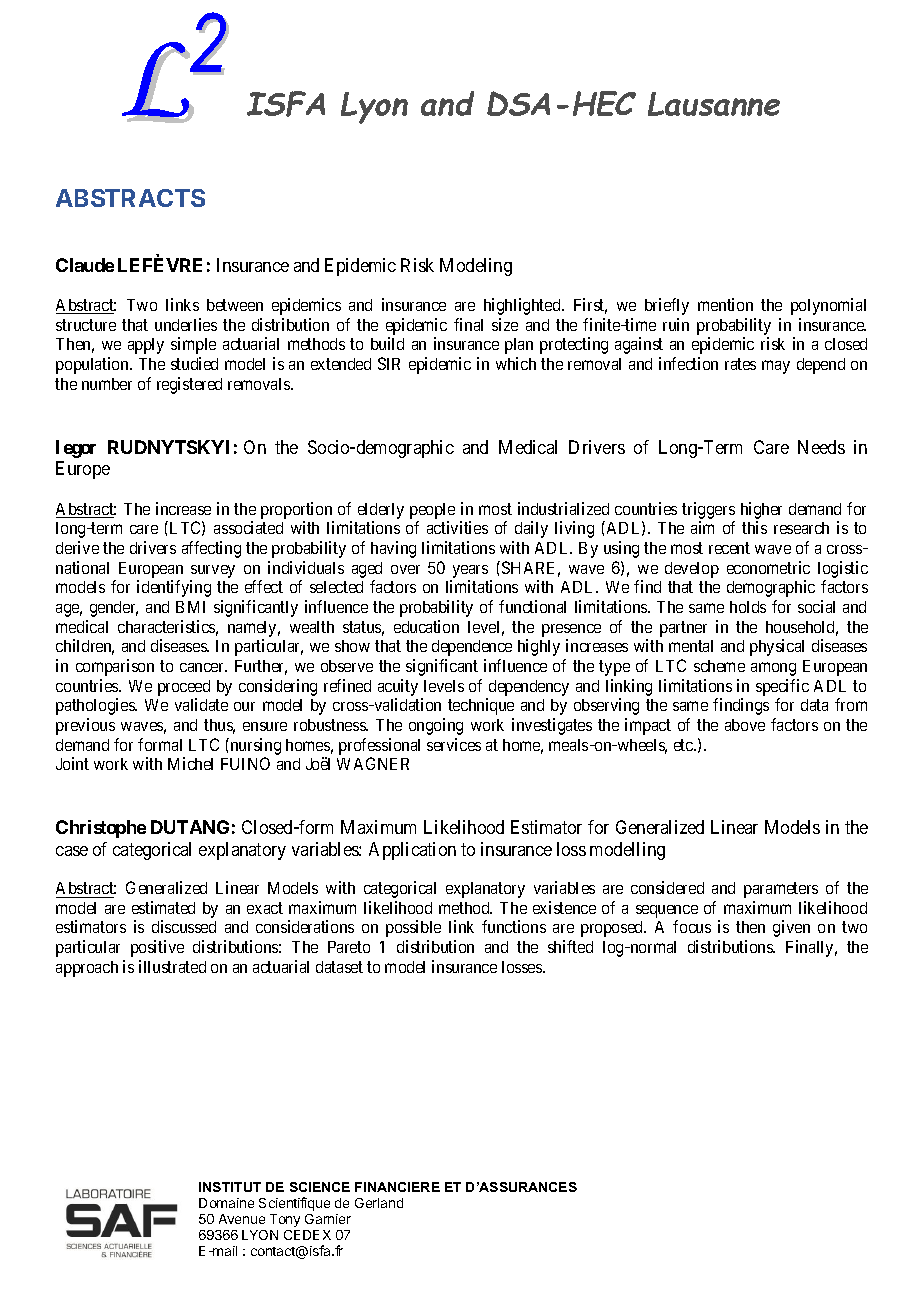 This screenshot has width=924, height=1308. I want to click on given, so click(791, 928).
